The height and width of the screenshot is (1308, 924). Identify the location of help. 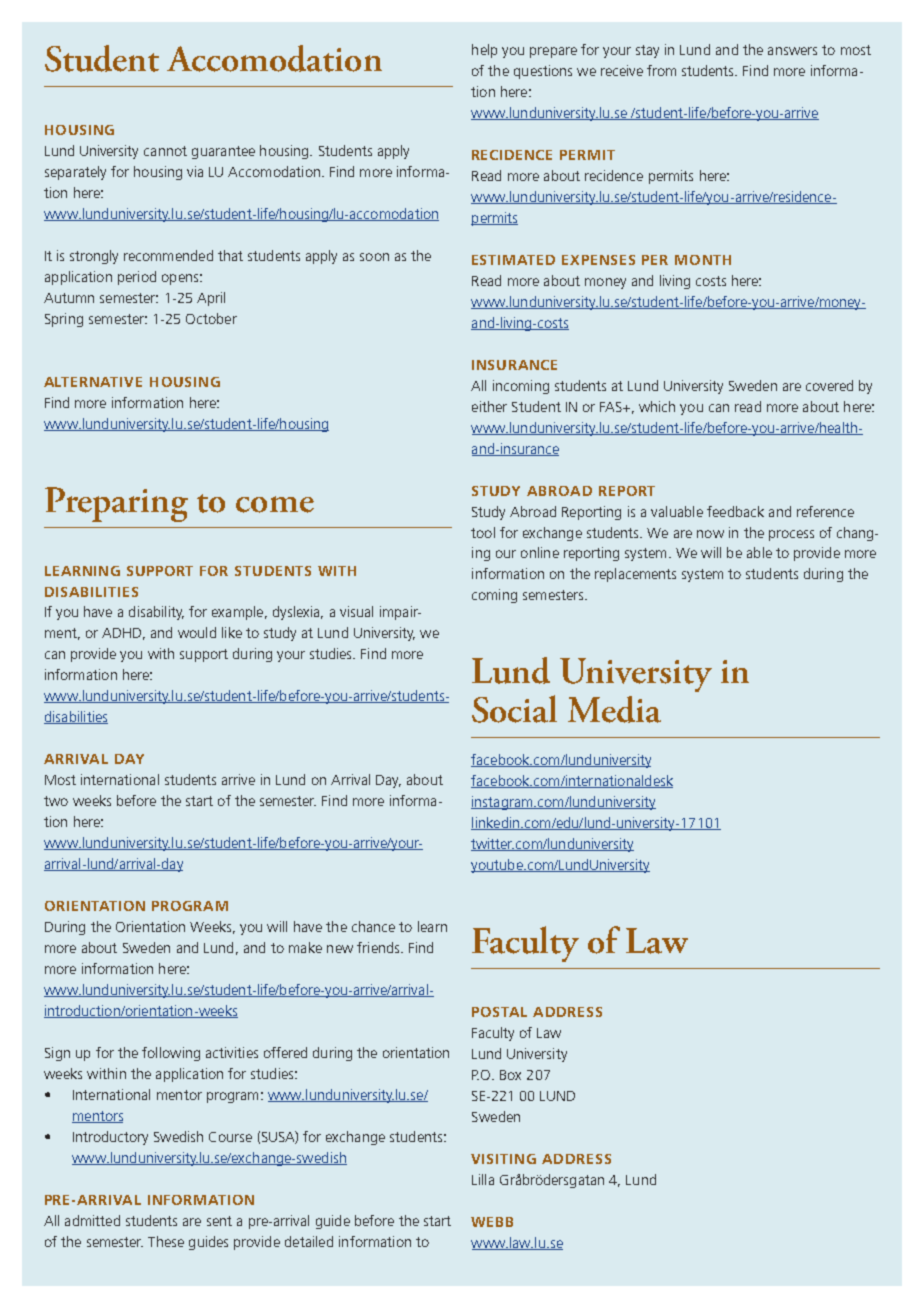
(484, 51).
